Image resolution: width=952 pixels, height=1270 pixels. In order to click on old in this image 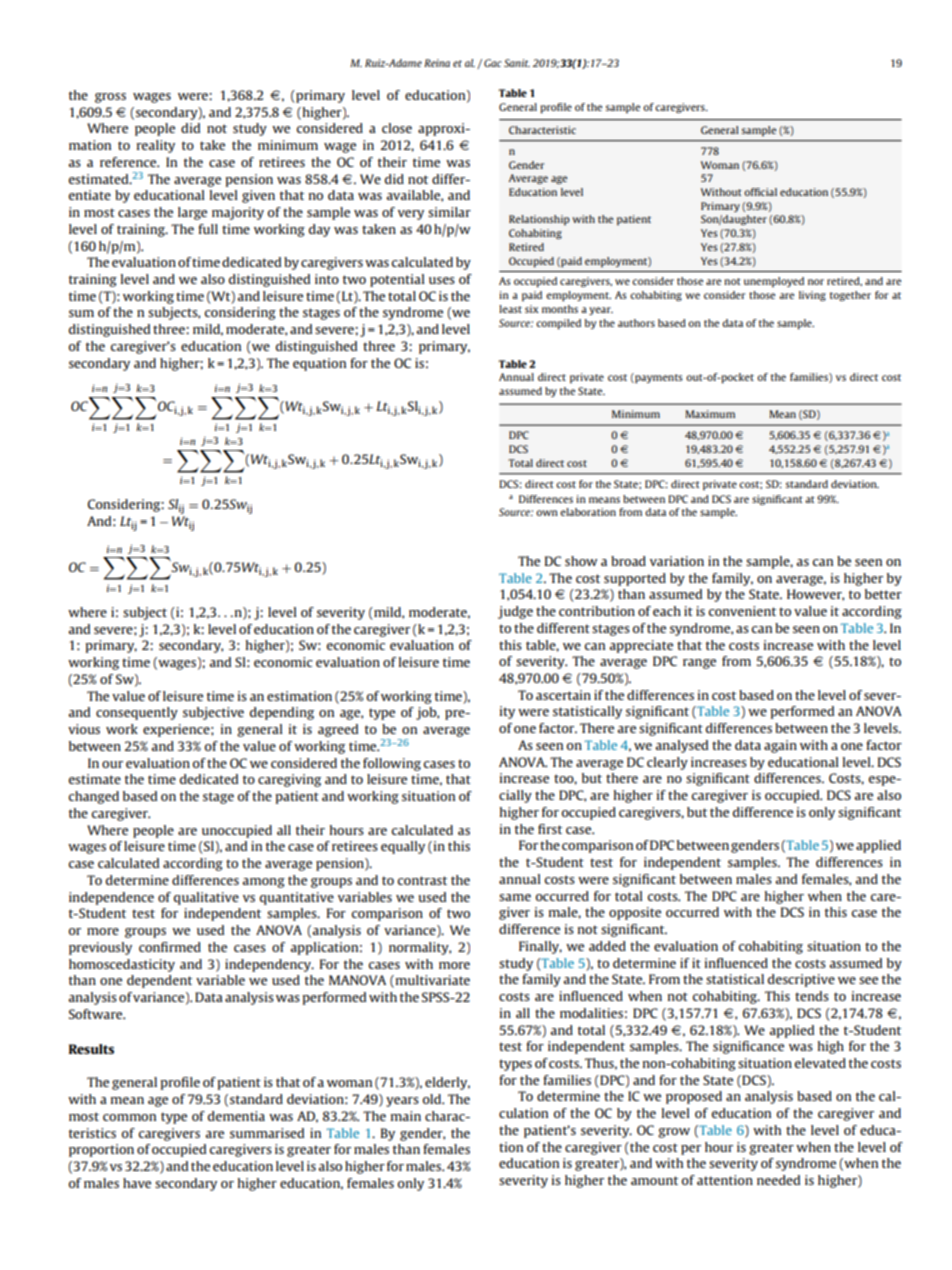, I will do `click(433, 1099)`.
